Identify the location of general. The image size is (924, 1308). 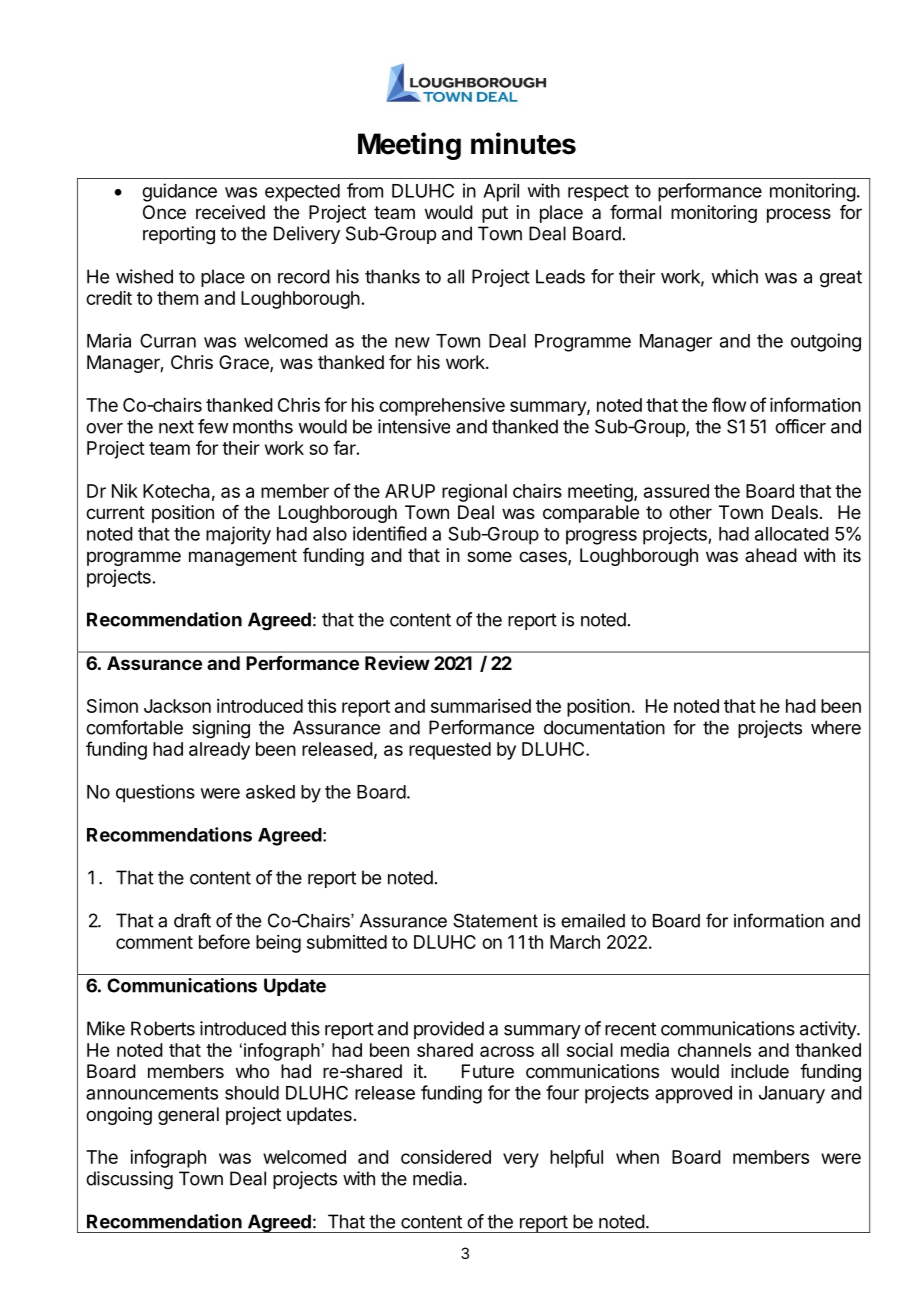
(188, 1116).
